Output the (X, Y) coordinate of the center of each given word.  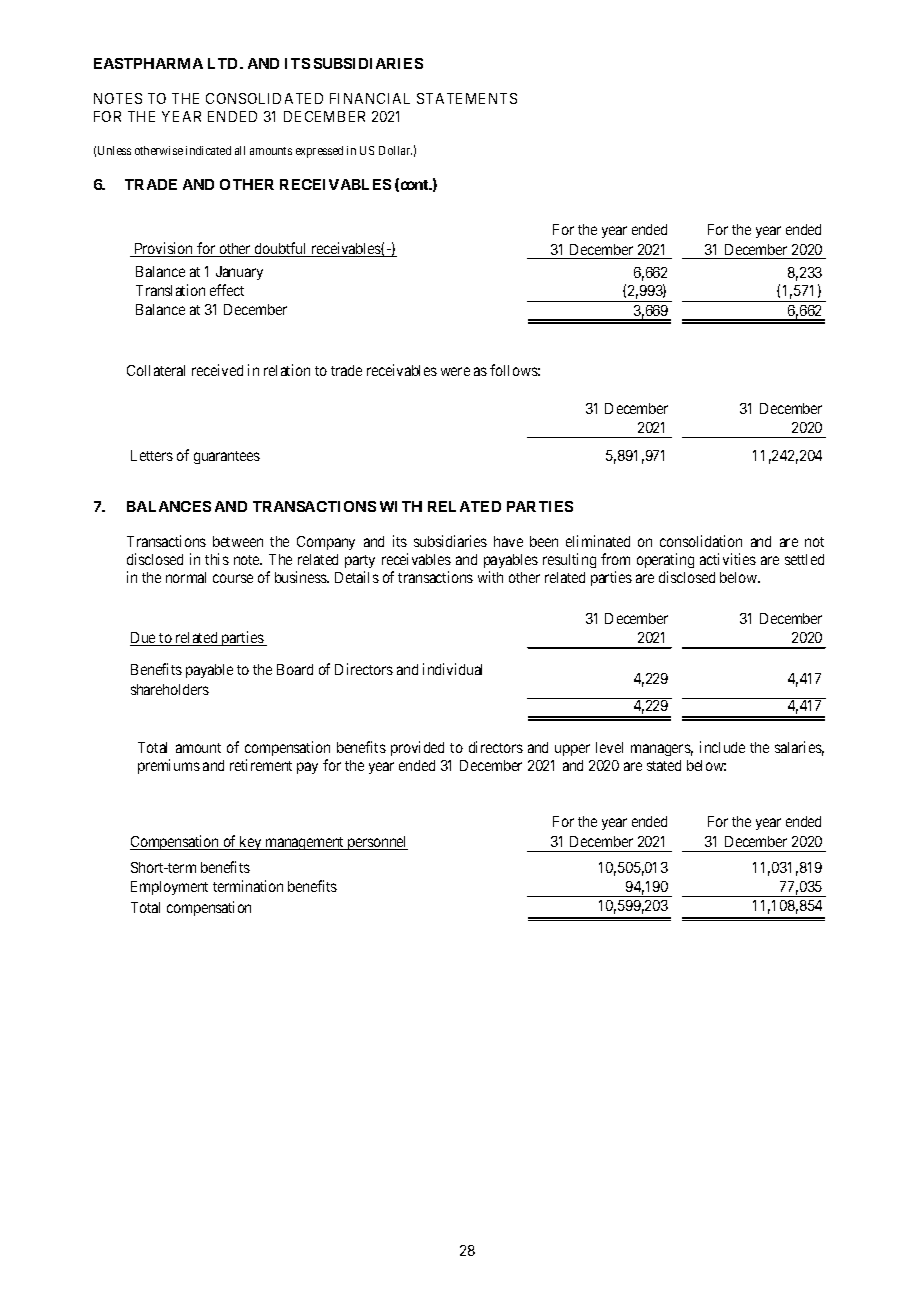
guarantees (227, 457)
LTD (224, 63)
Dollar (395, 150)
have (508, 541)
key (251, 843)
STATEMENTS (467, 98)
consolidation (701, 541)
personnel (376, 843)
